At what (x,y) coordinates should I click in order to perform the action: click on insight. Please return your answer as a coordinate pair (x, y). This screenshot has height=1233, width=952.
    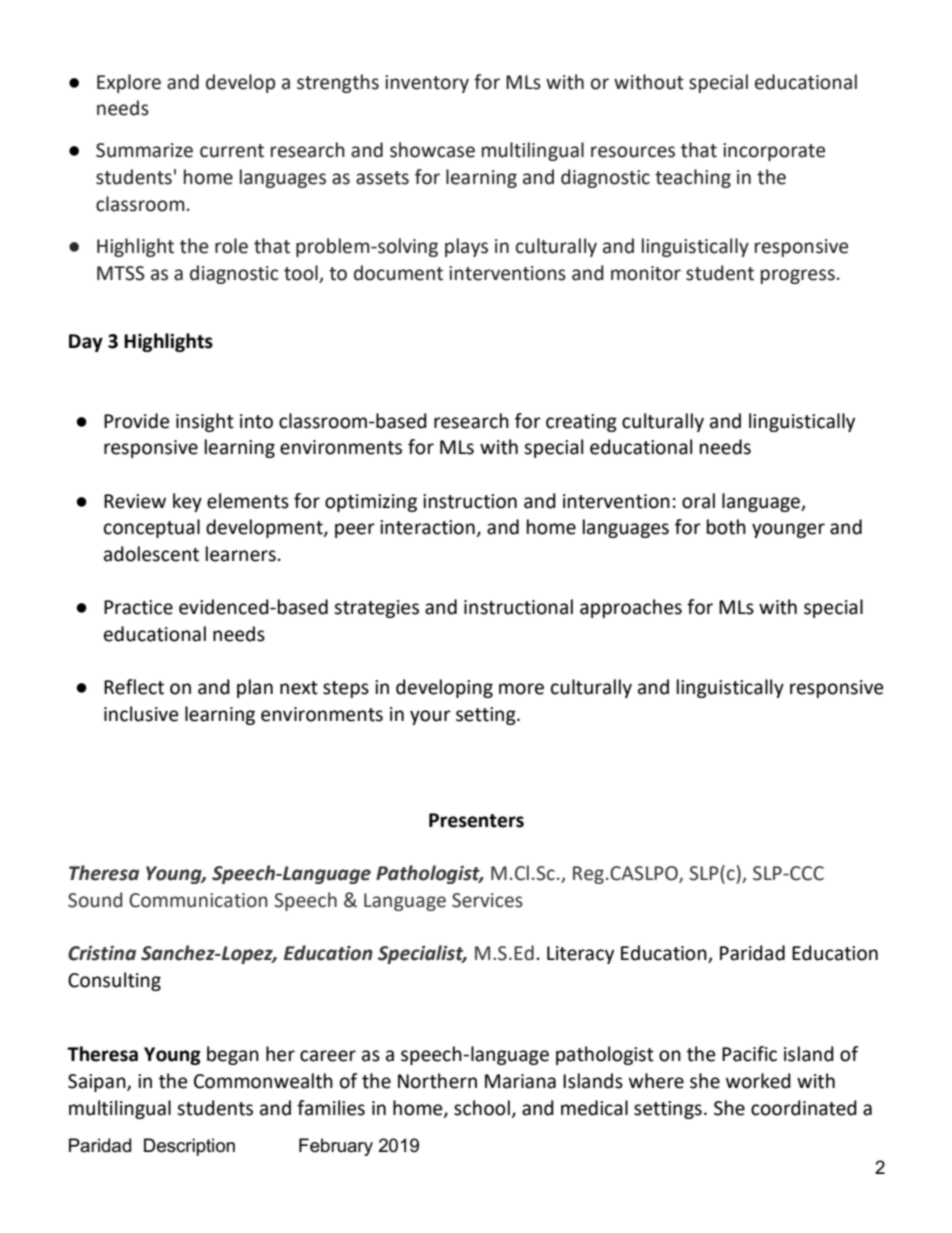
    Looking at the image, I should click on (205, 422).
